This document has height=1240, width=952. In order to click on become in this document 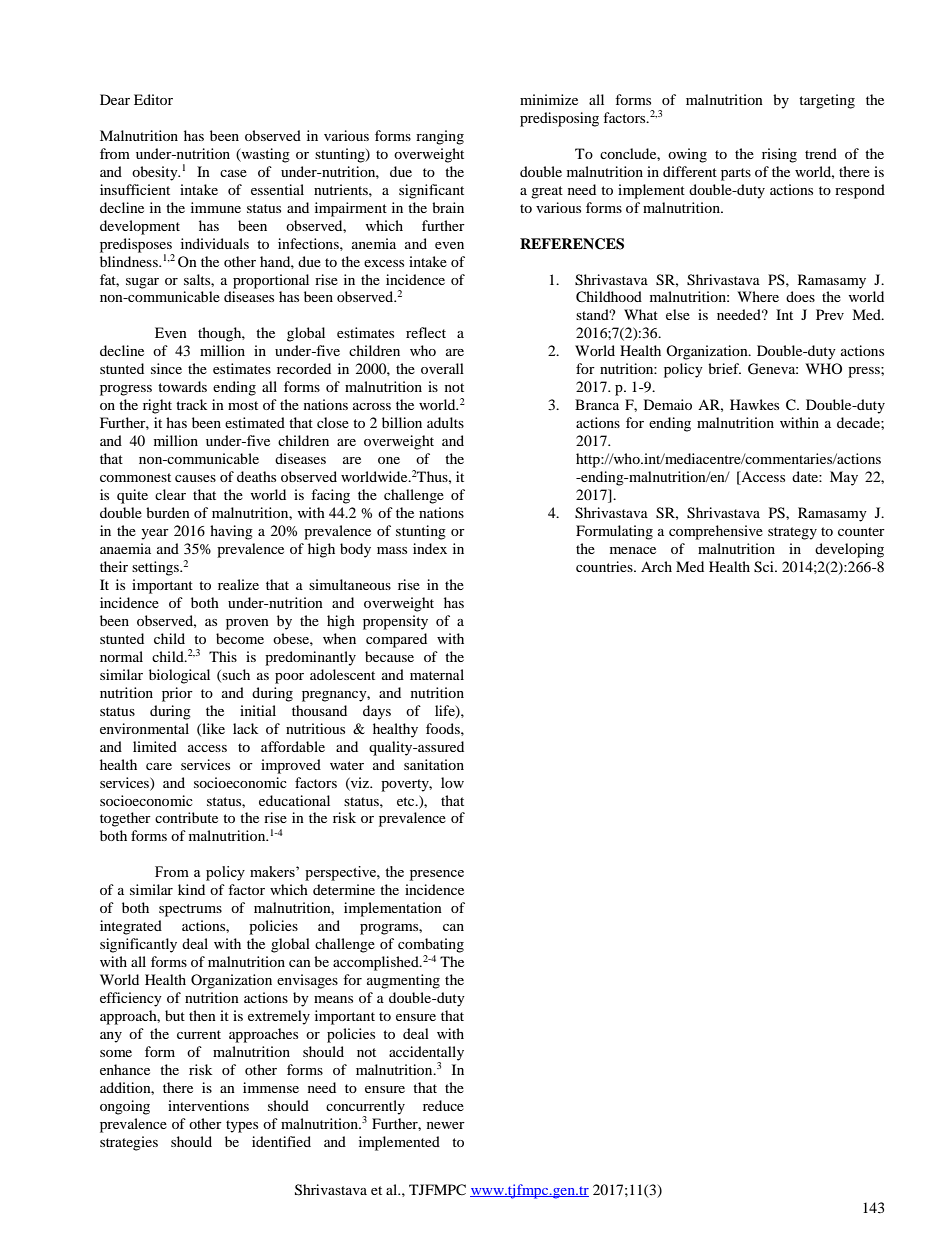, I will do `click(240, 638)`.
